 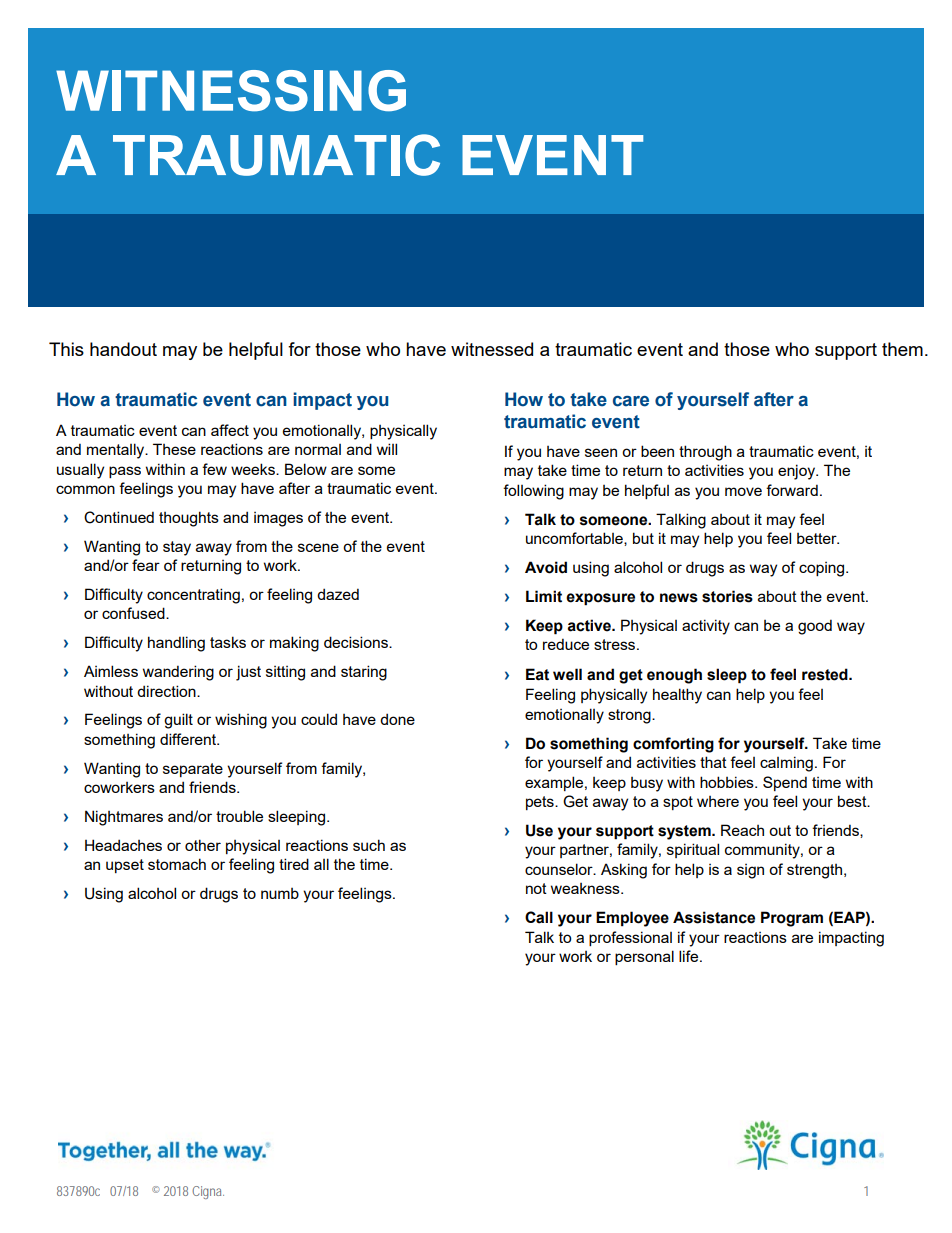 I want to click on following, so click(x=533, y=492).
